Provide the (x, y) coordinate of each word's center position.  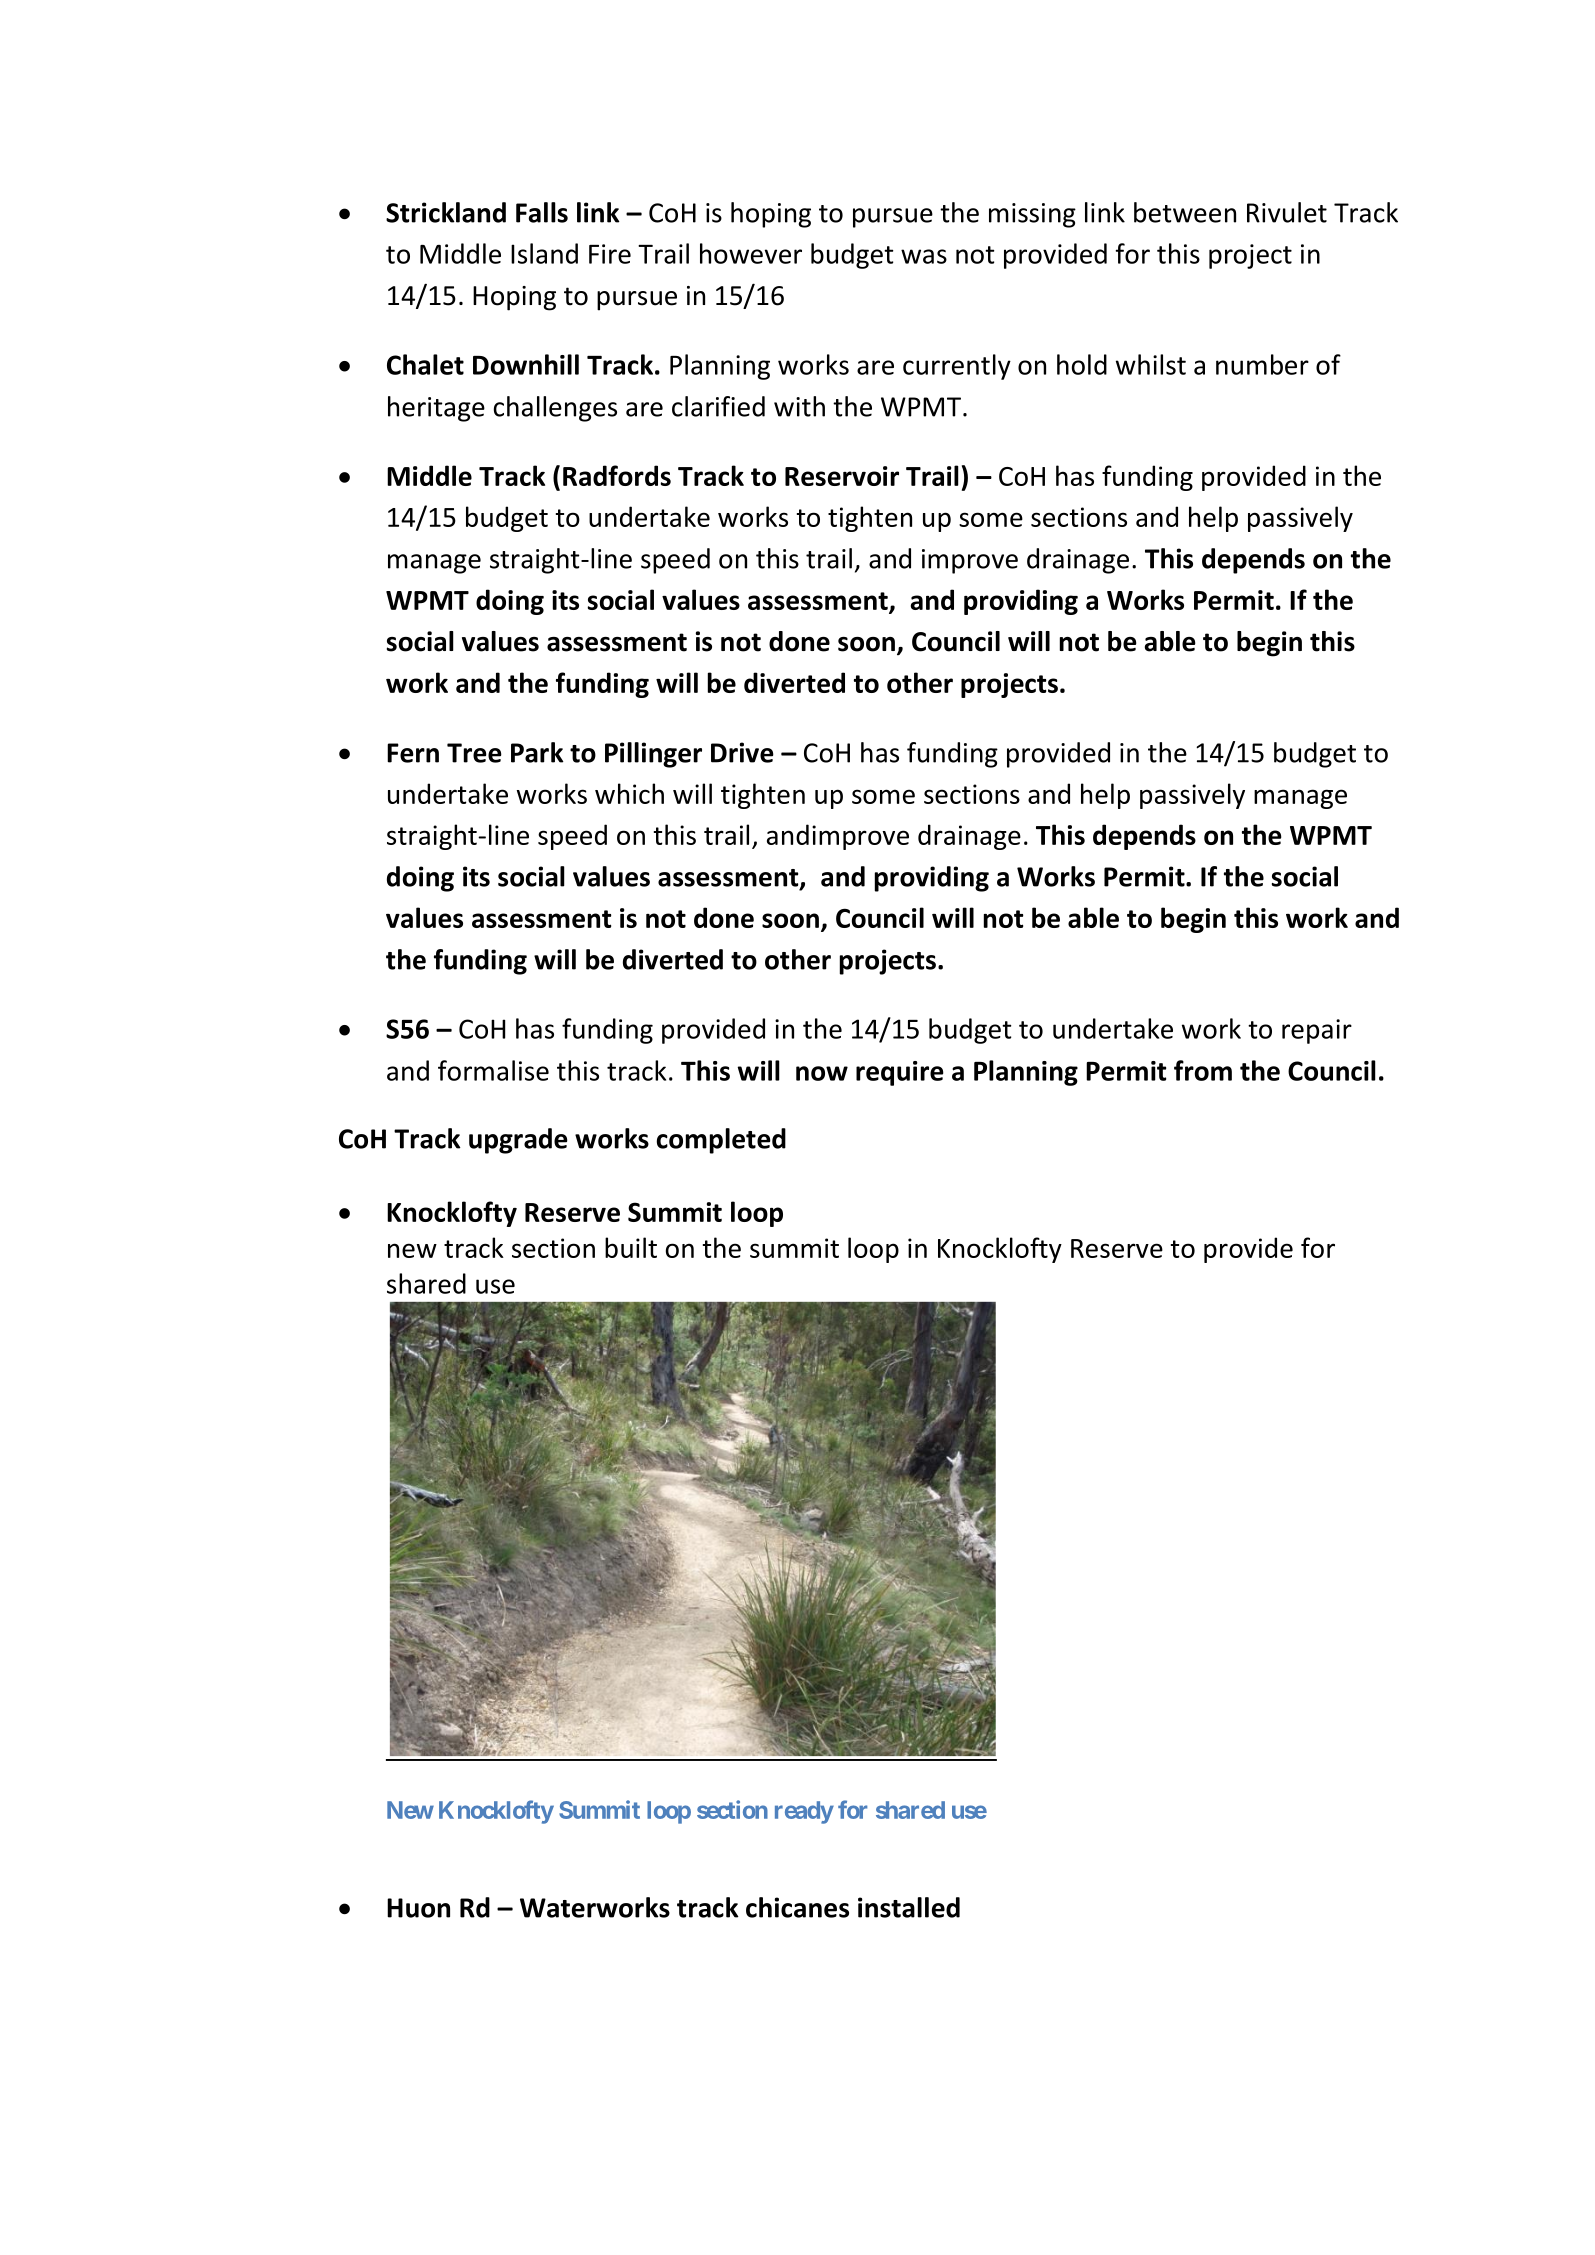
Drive (742, 752)
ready (804, 1812)
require (900, 1073)
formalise (493, 1070)
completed (721, 1141)
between (1185, 212)
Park (537, 752)
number (1262, 364)
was (924, 256)
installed (909, 1907)
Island (544, 253)
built (631, 1247)
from (1203, 1070)
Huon (418, 1908)
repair (1317, 1031)
